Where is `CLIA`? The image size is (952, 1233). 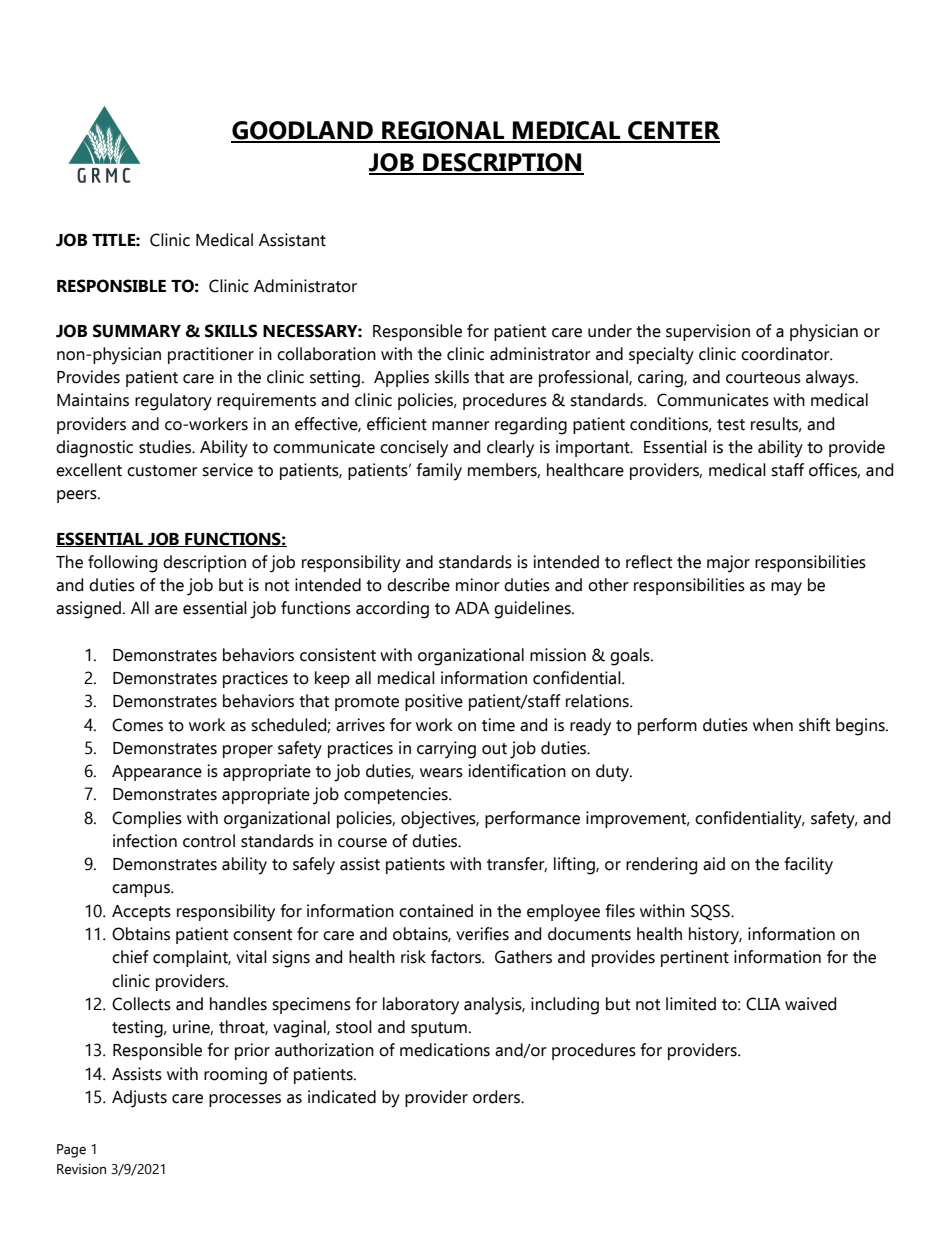 CLIA is located at coordinates (763, 1004).
